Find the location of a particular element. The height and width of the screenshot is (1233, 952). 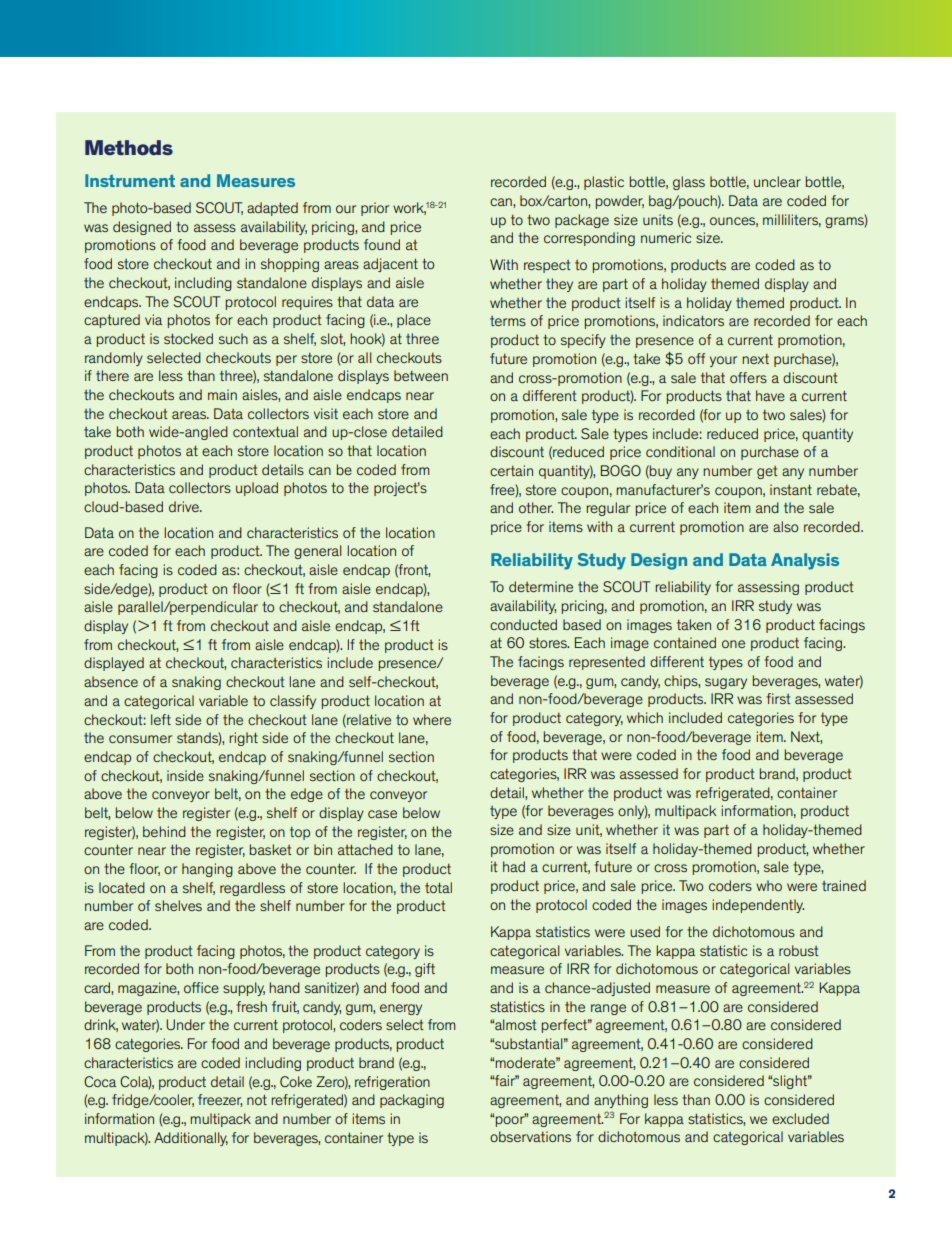

case is located at coordinates (382, 814).
